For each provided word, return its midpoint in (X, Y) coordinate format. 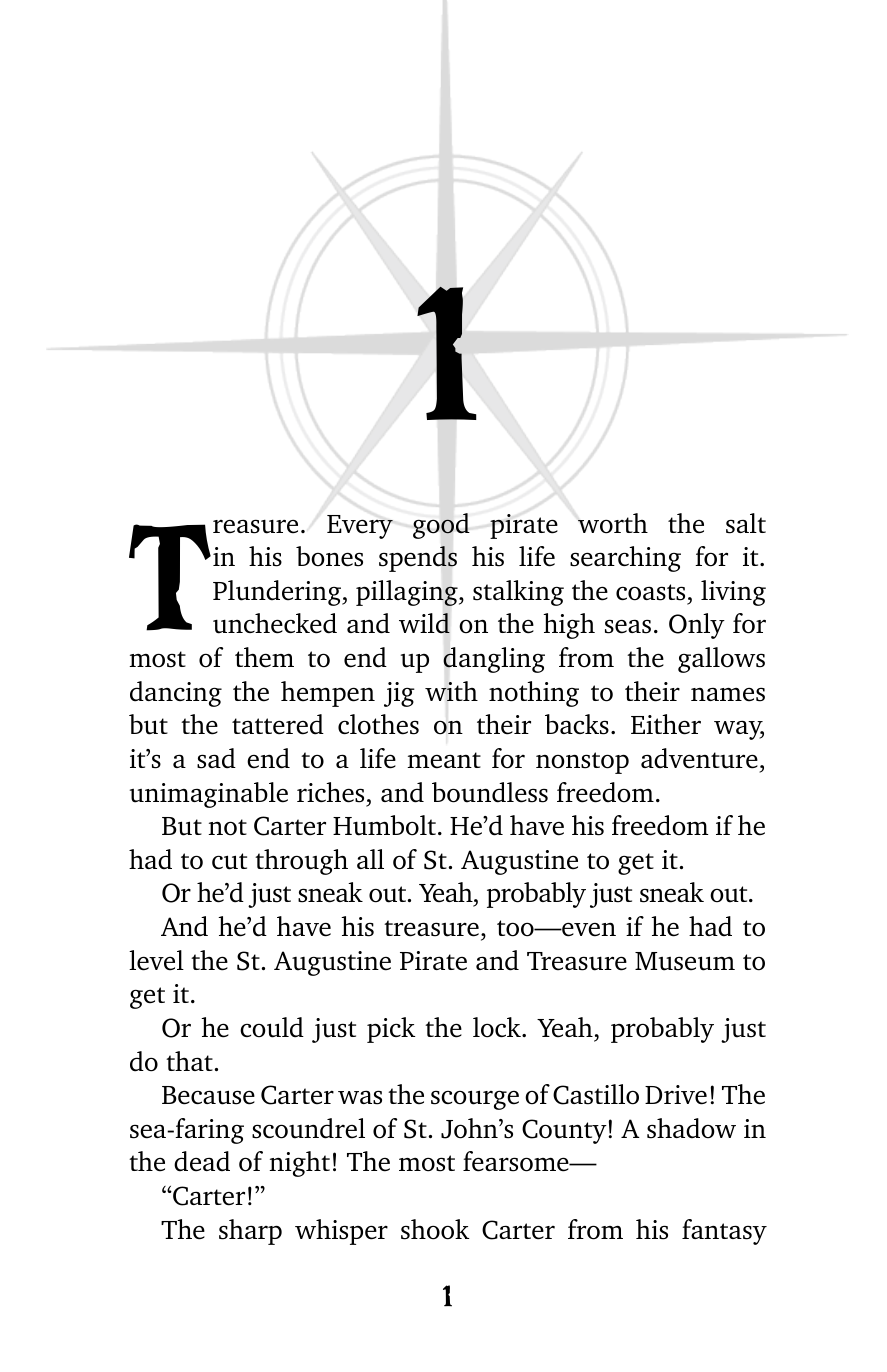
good (441, 526)
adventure (699, 758)
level (156, 960)
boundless (490, 792)
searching (625, 559)
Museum (685, 961)
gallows (721, 660)
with (451, 691)
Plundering (278, 593)
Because (208, 1095)
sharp (250, 1232)
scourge (475, 1100)
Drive (676, 1095)
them (264, 657)
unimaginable (209, 795)
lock (498, 1027)
